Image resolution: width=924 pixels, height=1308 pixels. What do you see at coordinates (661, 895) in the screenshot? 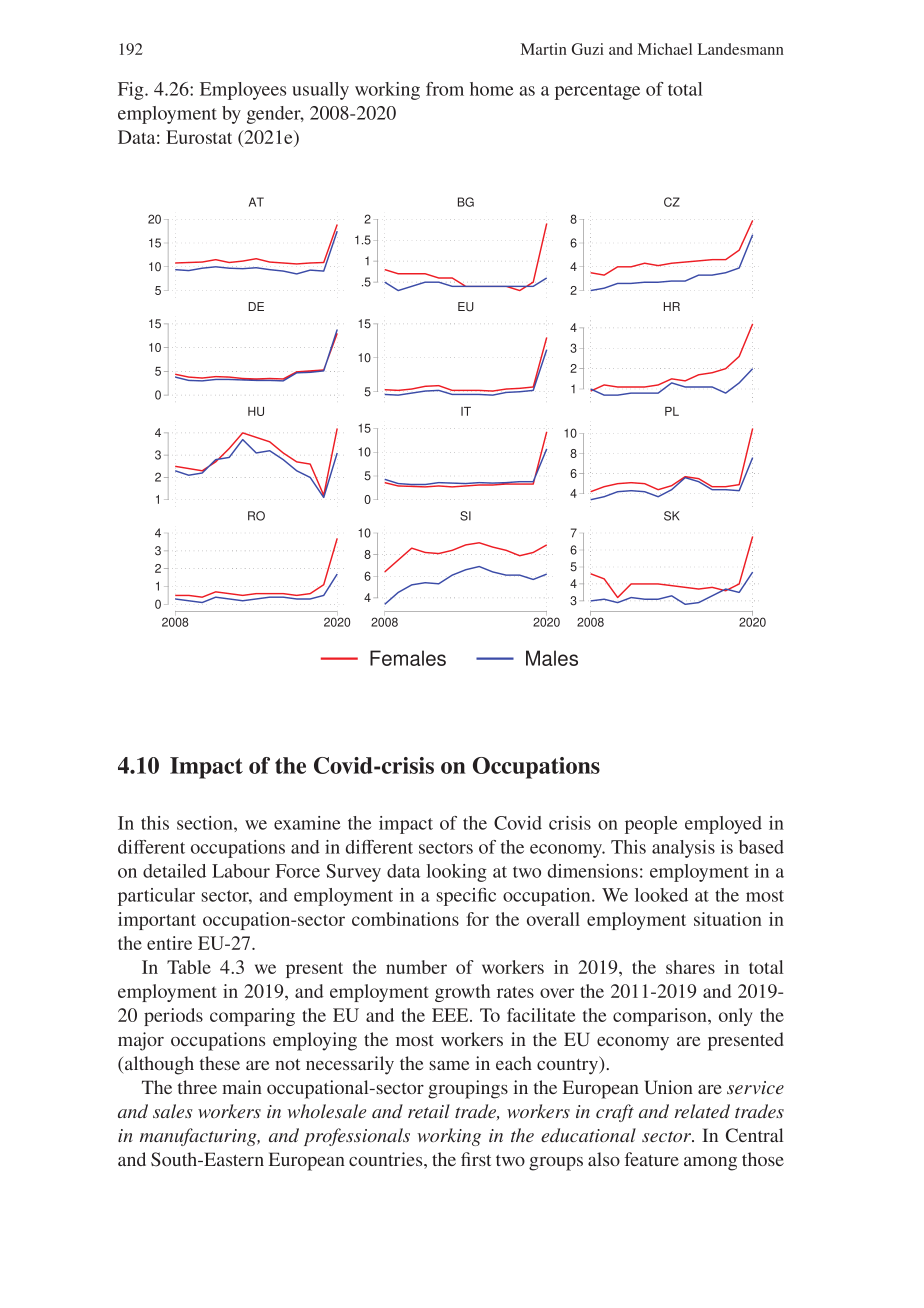
I see `looked` at bounding box center [661, 895].
